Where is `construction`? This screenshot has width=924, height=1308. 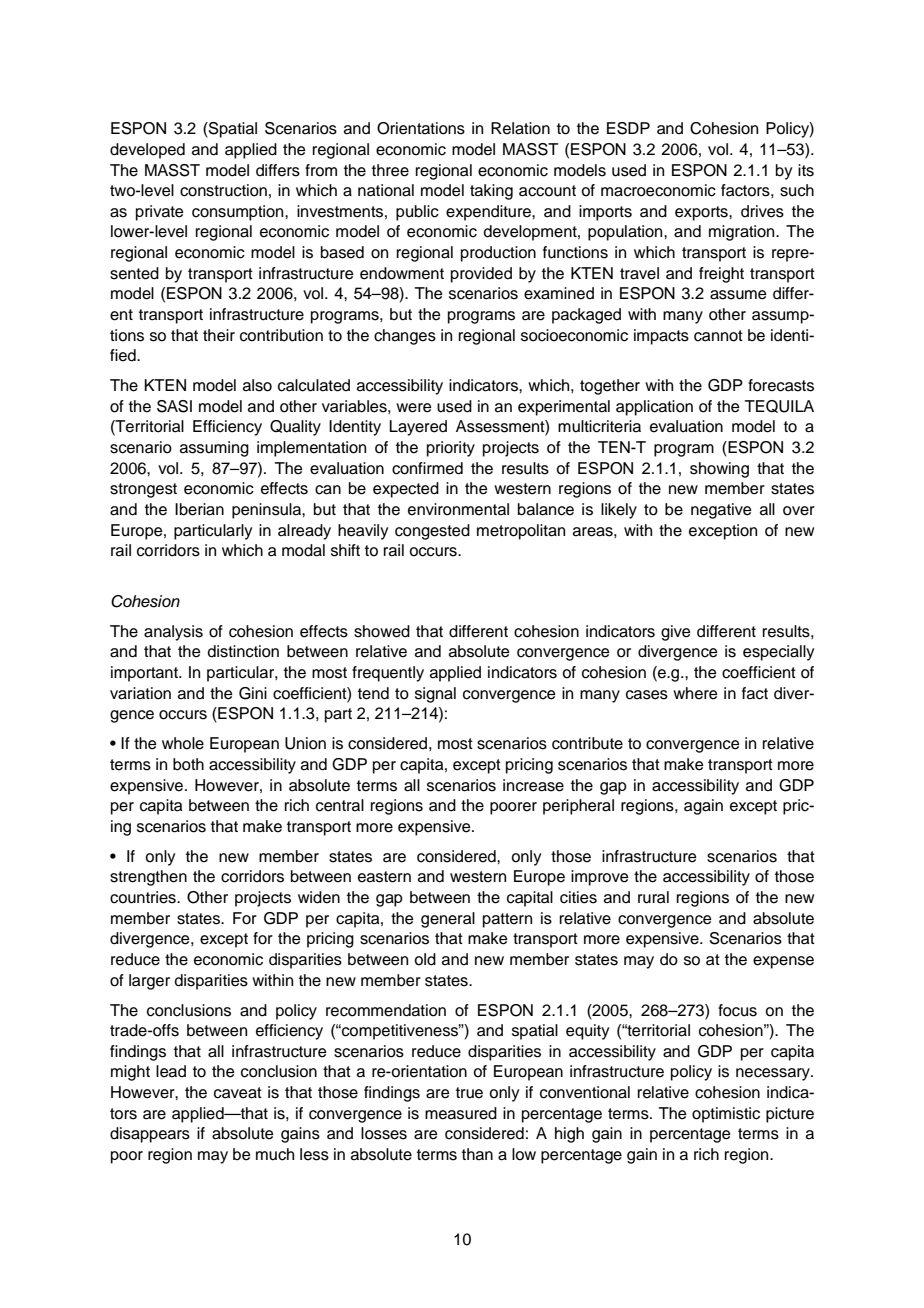 construction is located at coordinates (223, 190).
